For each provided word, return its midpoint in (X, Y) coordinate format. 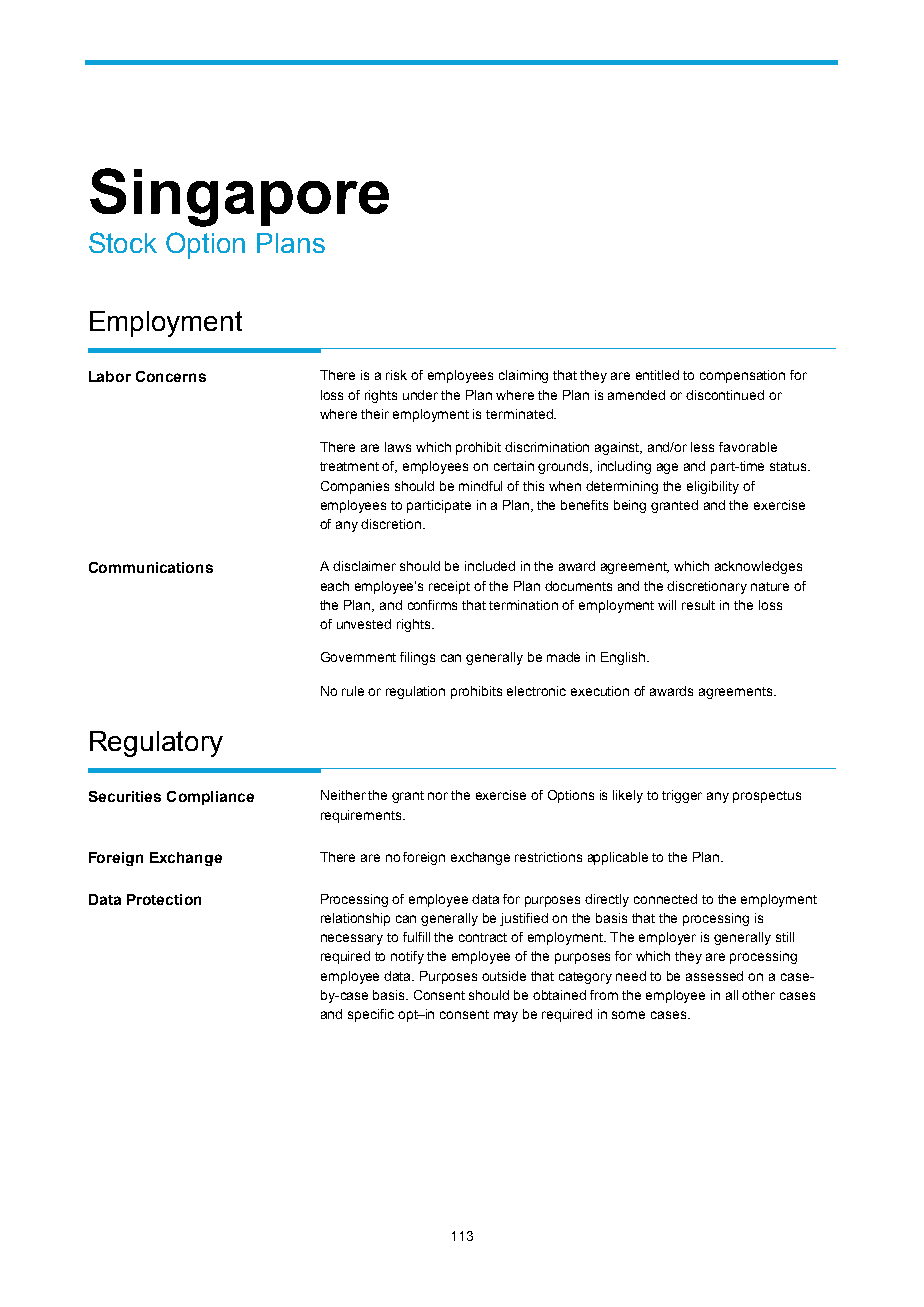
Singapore (239, 197)
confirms (432, 605)
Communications (151, 567)
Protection (164, 899)
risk (396, 375)
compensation (742, 376)
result (698, 605)
